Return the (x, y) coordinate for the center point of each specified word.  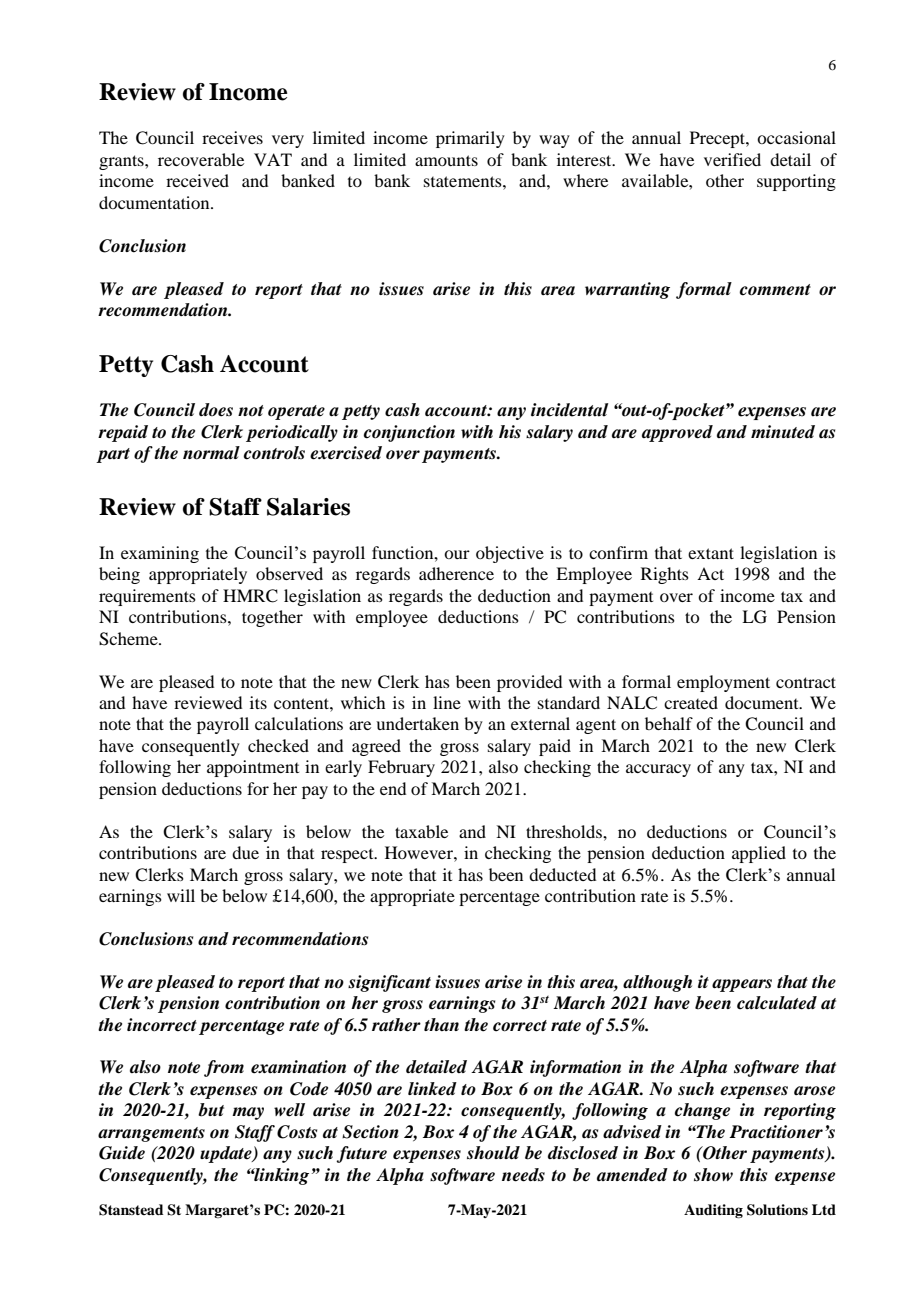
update (227, 1154)
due (245, 852)
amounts (446, 160)
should (493, 1153)
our (457, 554)
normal (211, 453)
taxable (421, 831)
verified (732, 159)
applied (759, 854)
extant (711, 553)
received (197, 180)
